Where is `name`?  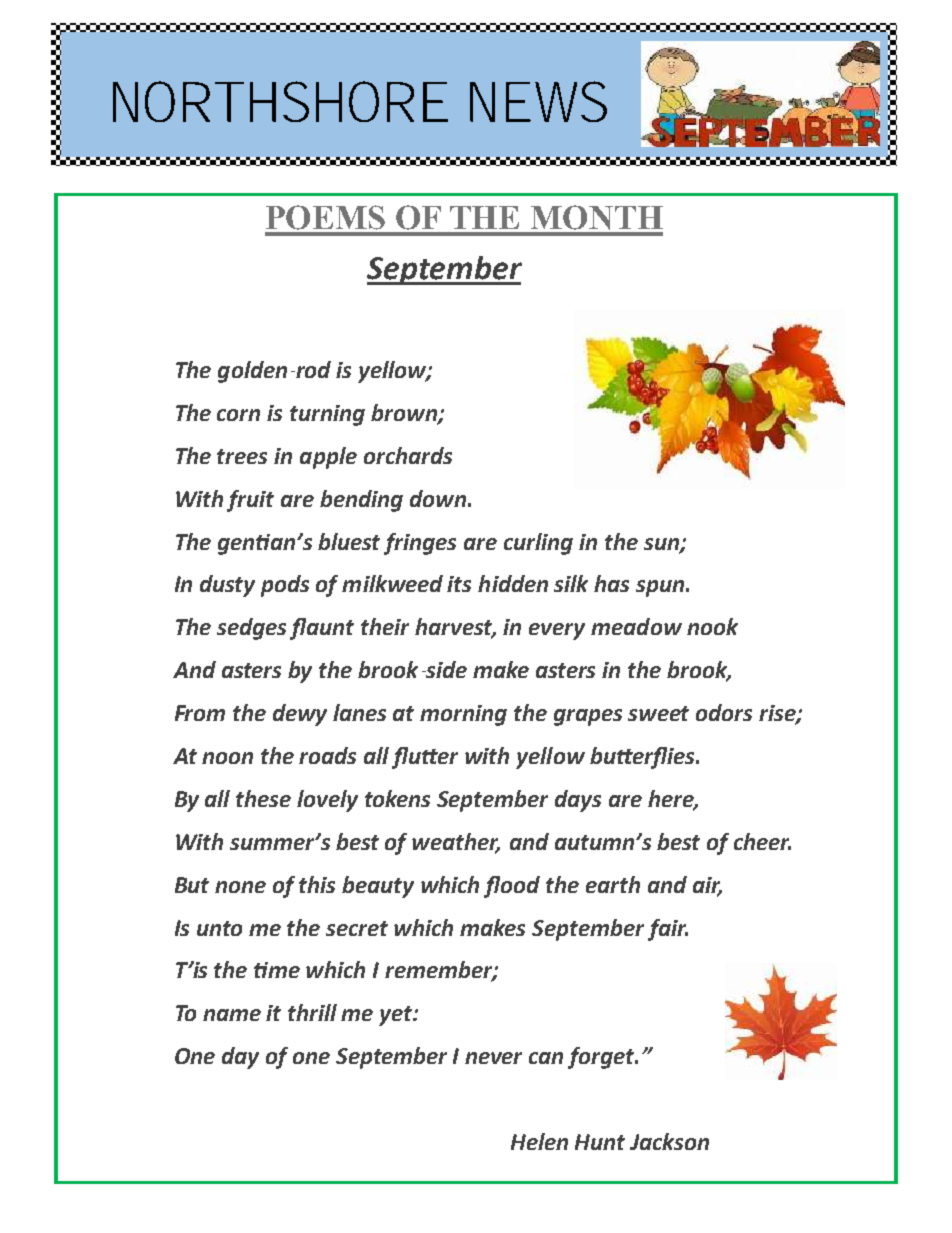 name is located at coordinates (232, 1015).
